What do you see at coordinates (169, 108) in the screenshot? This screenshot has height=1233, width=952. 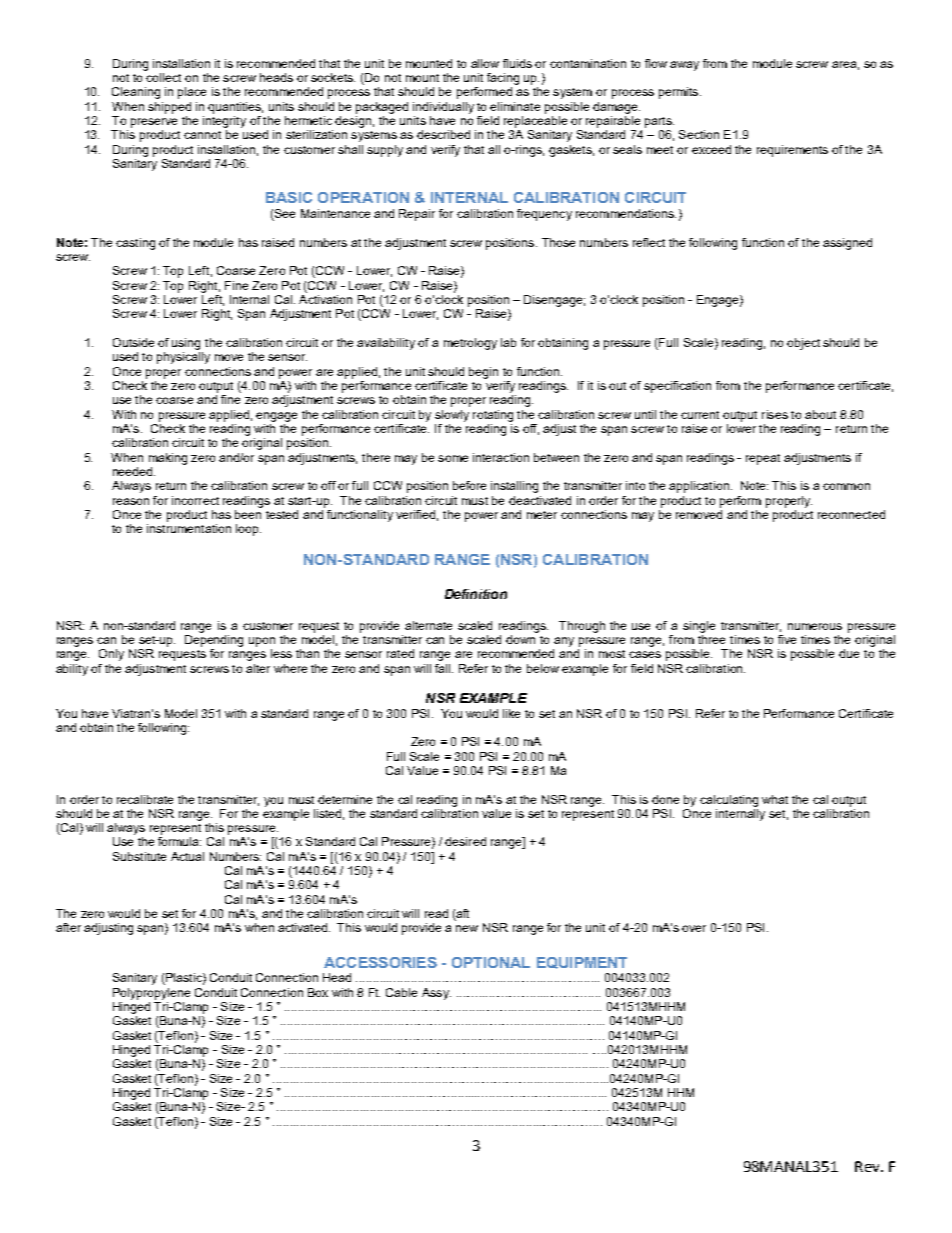 I see `shipped` at bounding box center [169, 108].
